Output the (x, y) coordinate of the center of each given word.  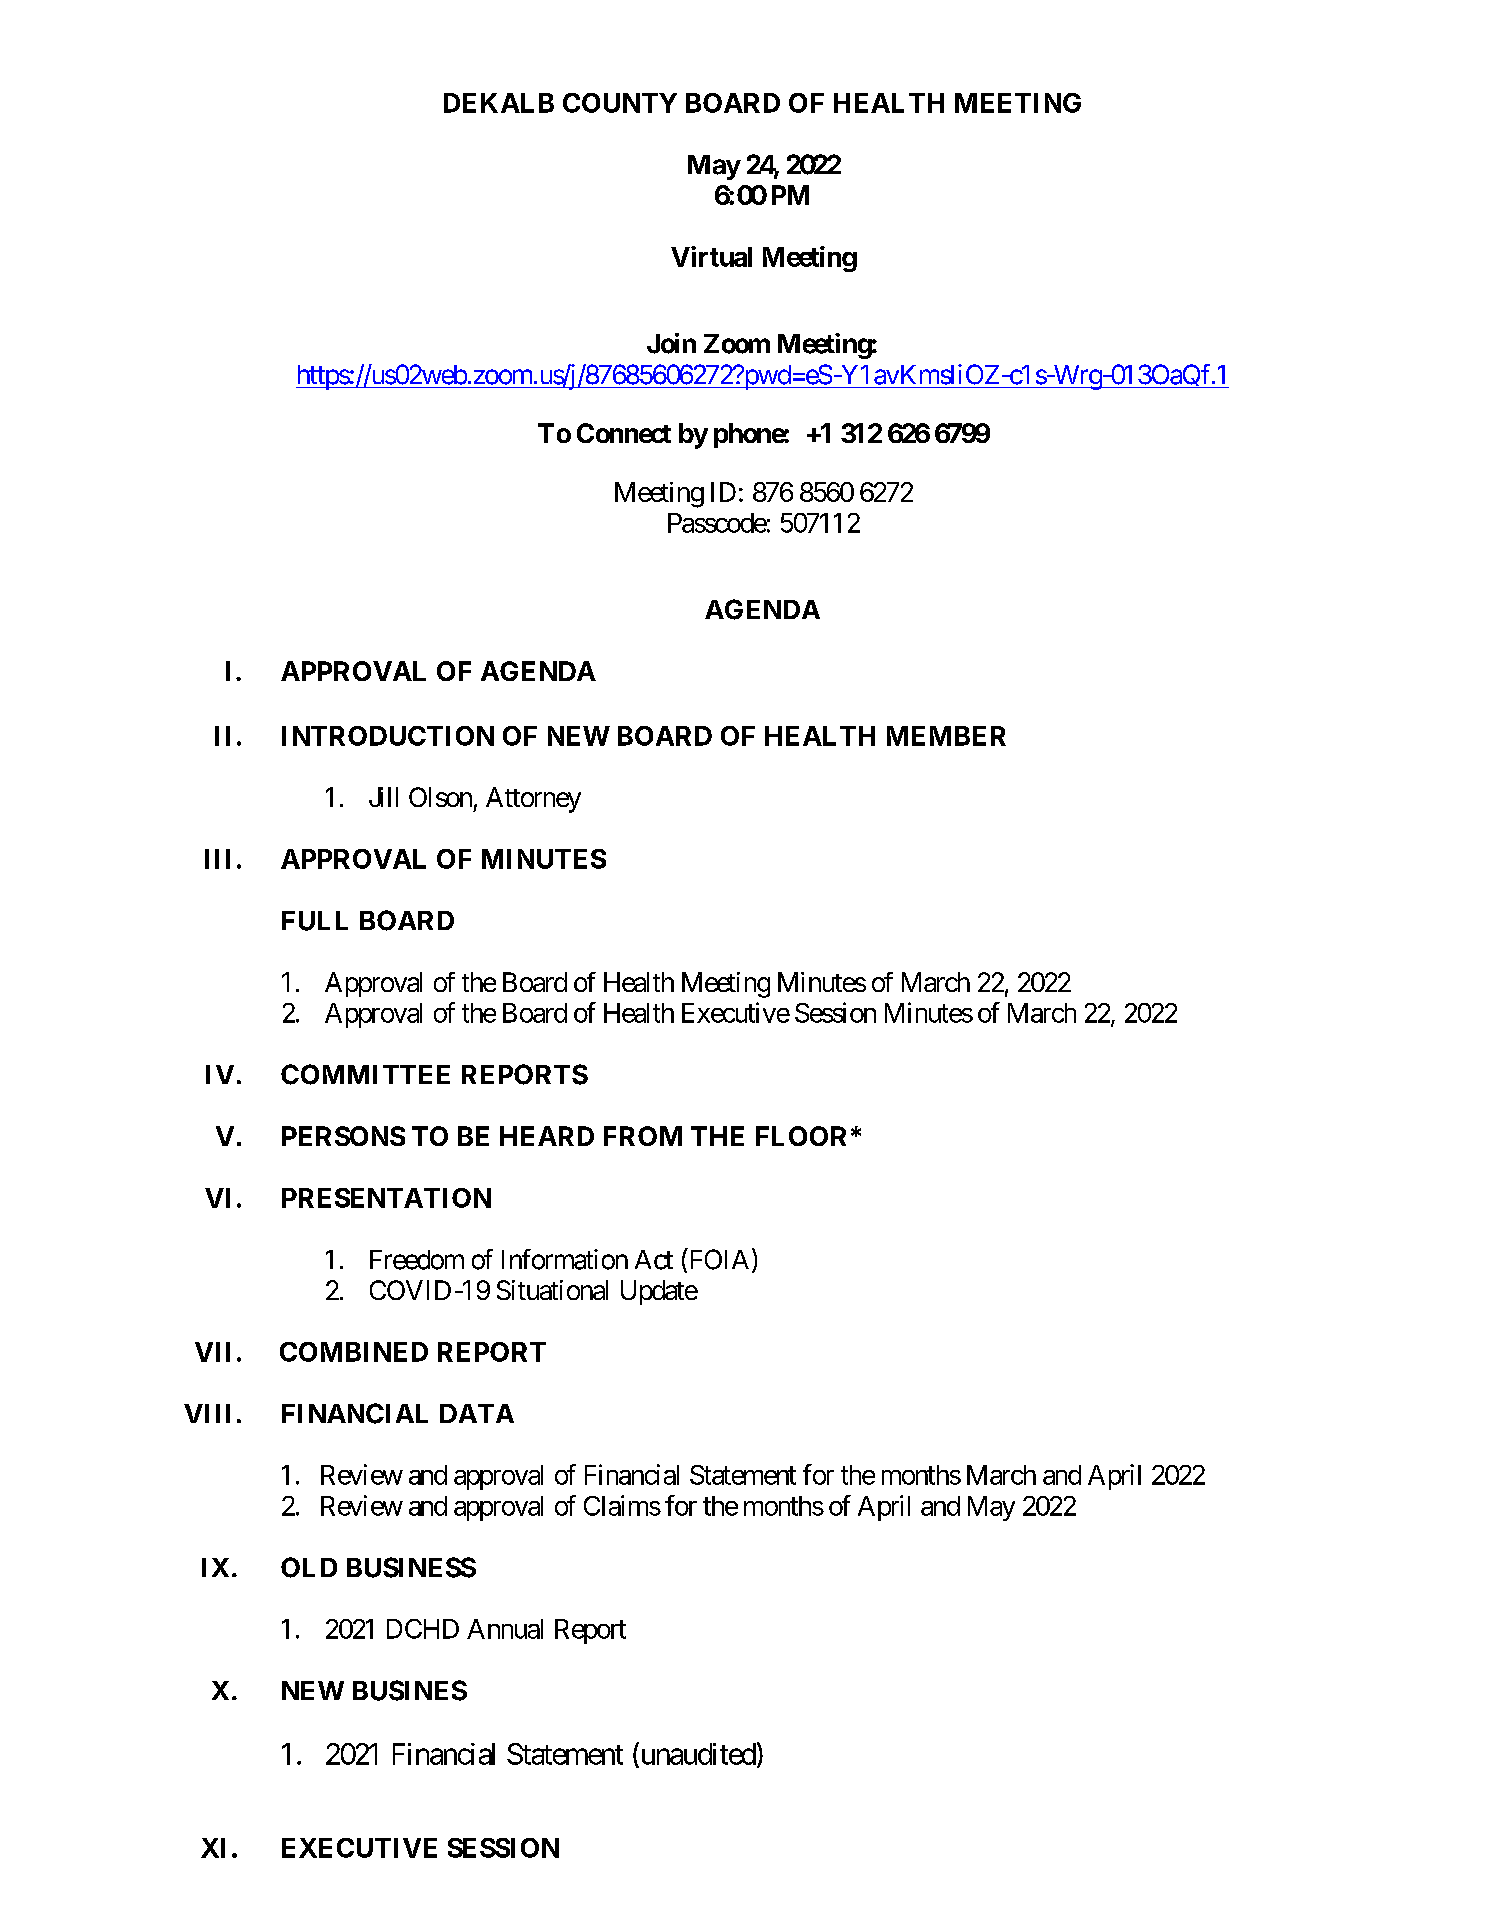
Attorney (533, 800)
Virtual (711, 256)
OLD (309, 1567)
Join (671, 343)
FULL (315, 921)
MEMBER (946, 736)
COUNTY (620, 103)
